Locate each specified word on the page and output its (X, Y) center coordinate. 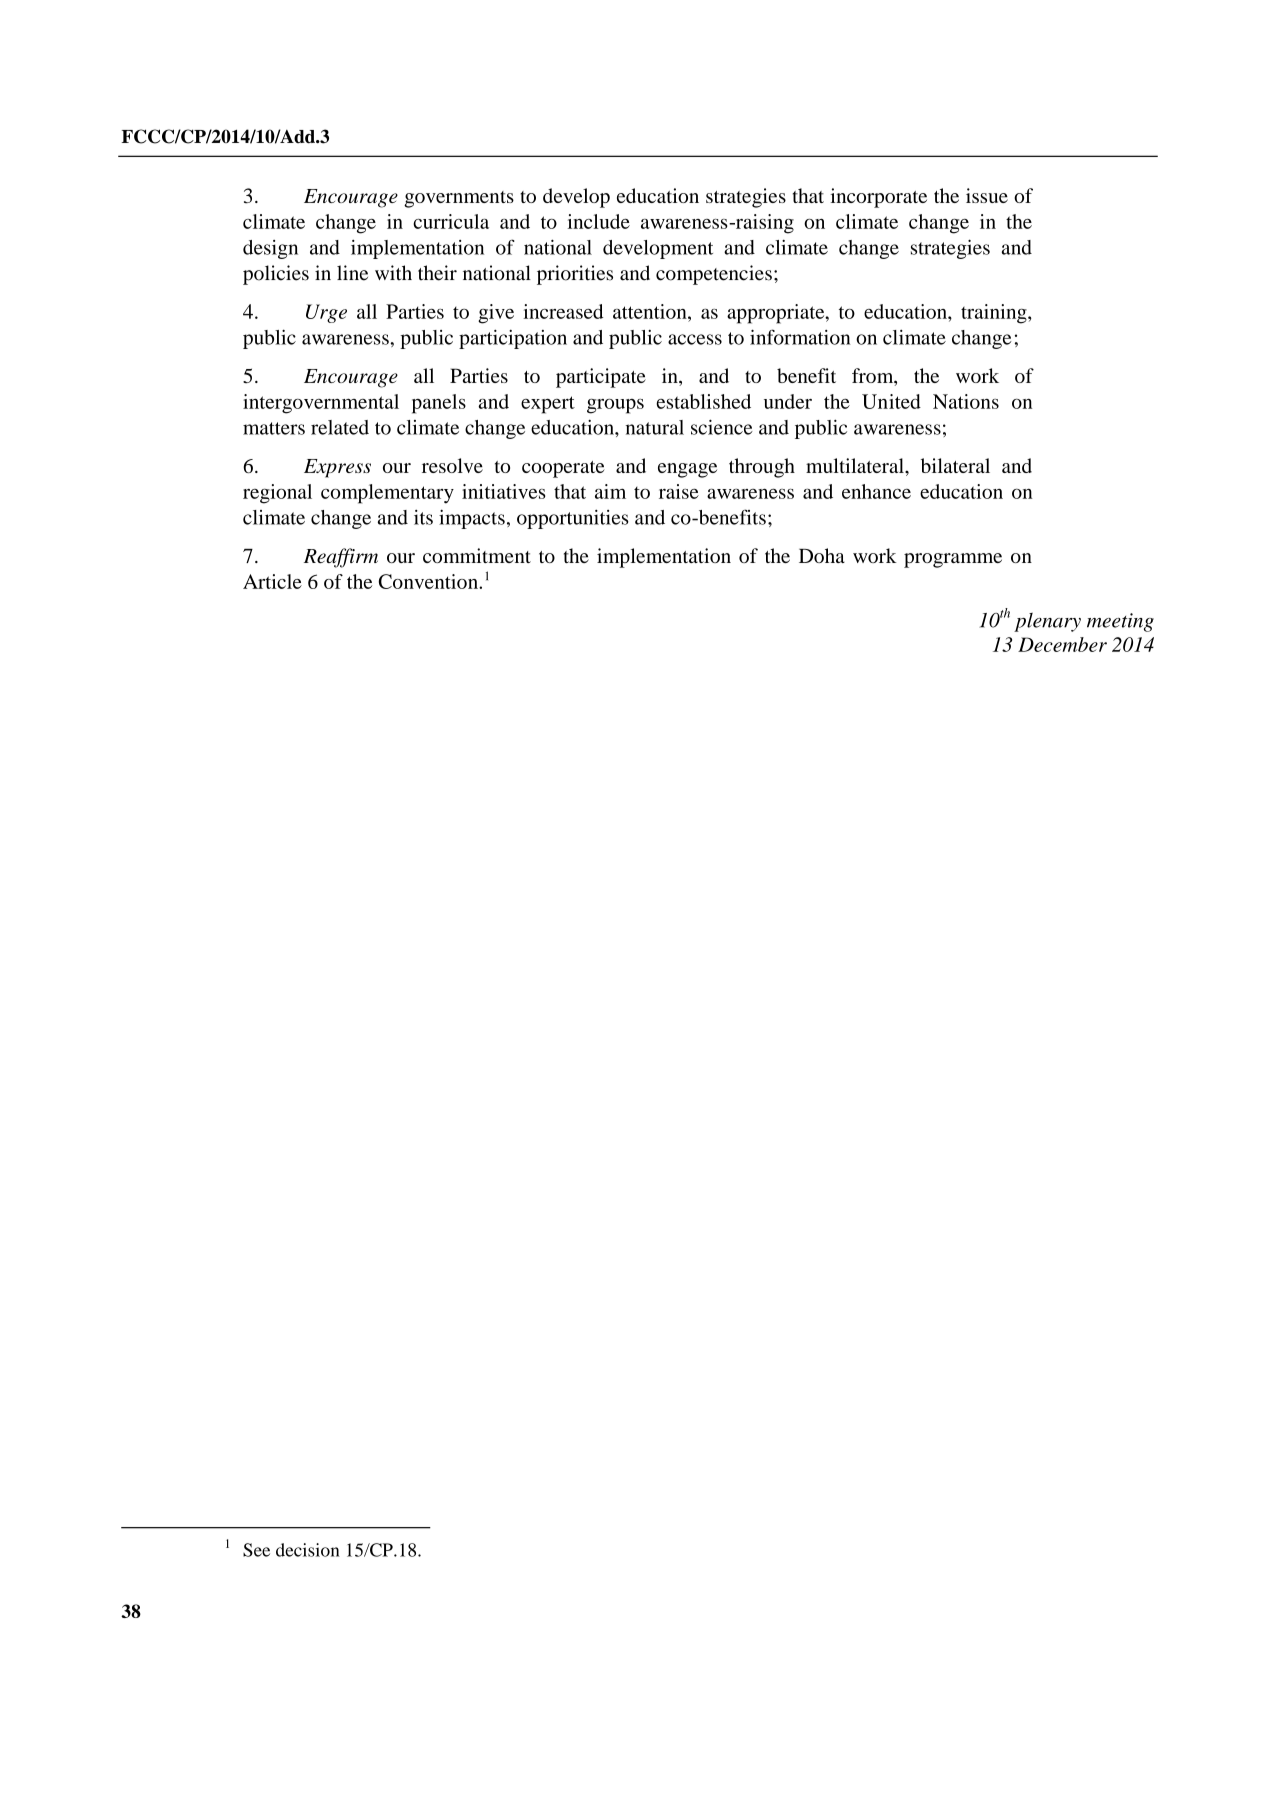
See (256, 1550)
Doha (822, 555)
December (1062, 644)
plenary (1047, 622)
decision (308, 1550)
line (352, 273)
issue (987, 195)
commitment (477, 555)
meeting (1120, 622)
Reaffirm (341, 558)
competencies (714, 275)
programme (953, 560)
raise (679, 491)
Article (272, 581)
